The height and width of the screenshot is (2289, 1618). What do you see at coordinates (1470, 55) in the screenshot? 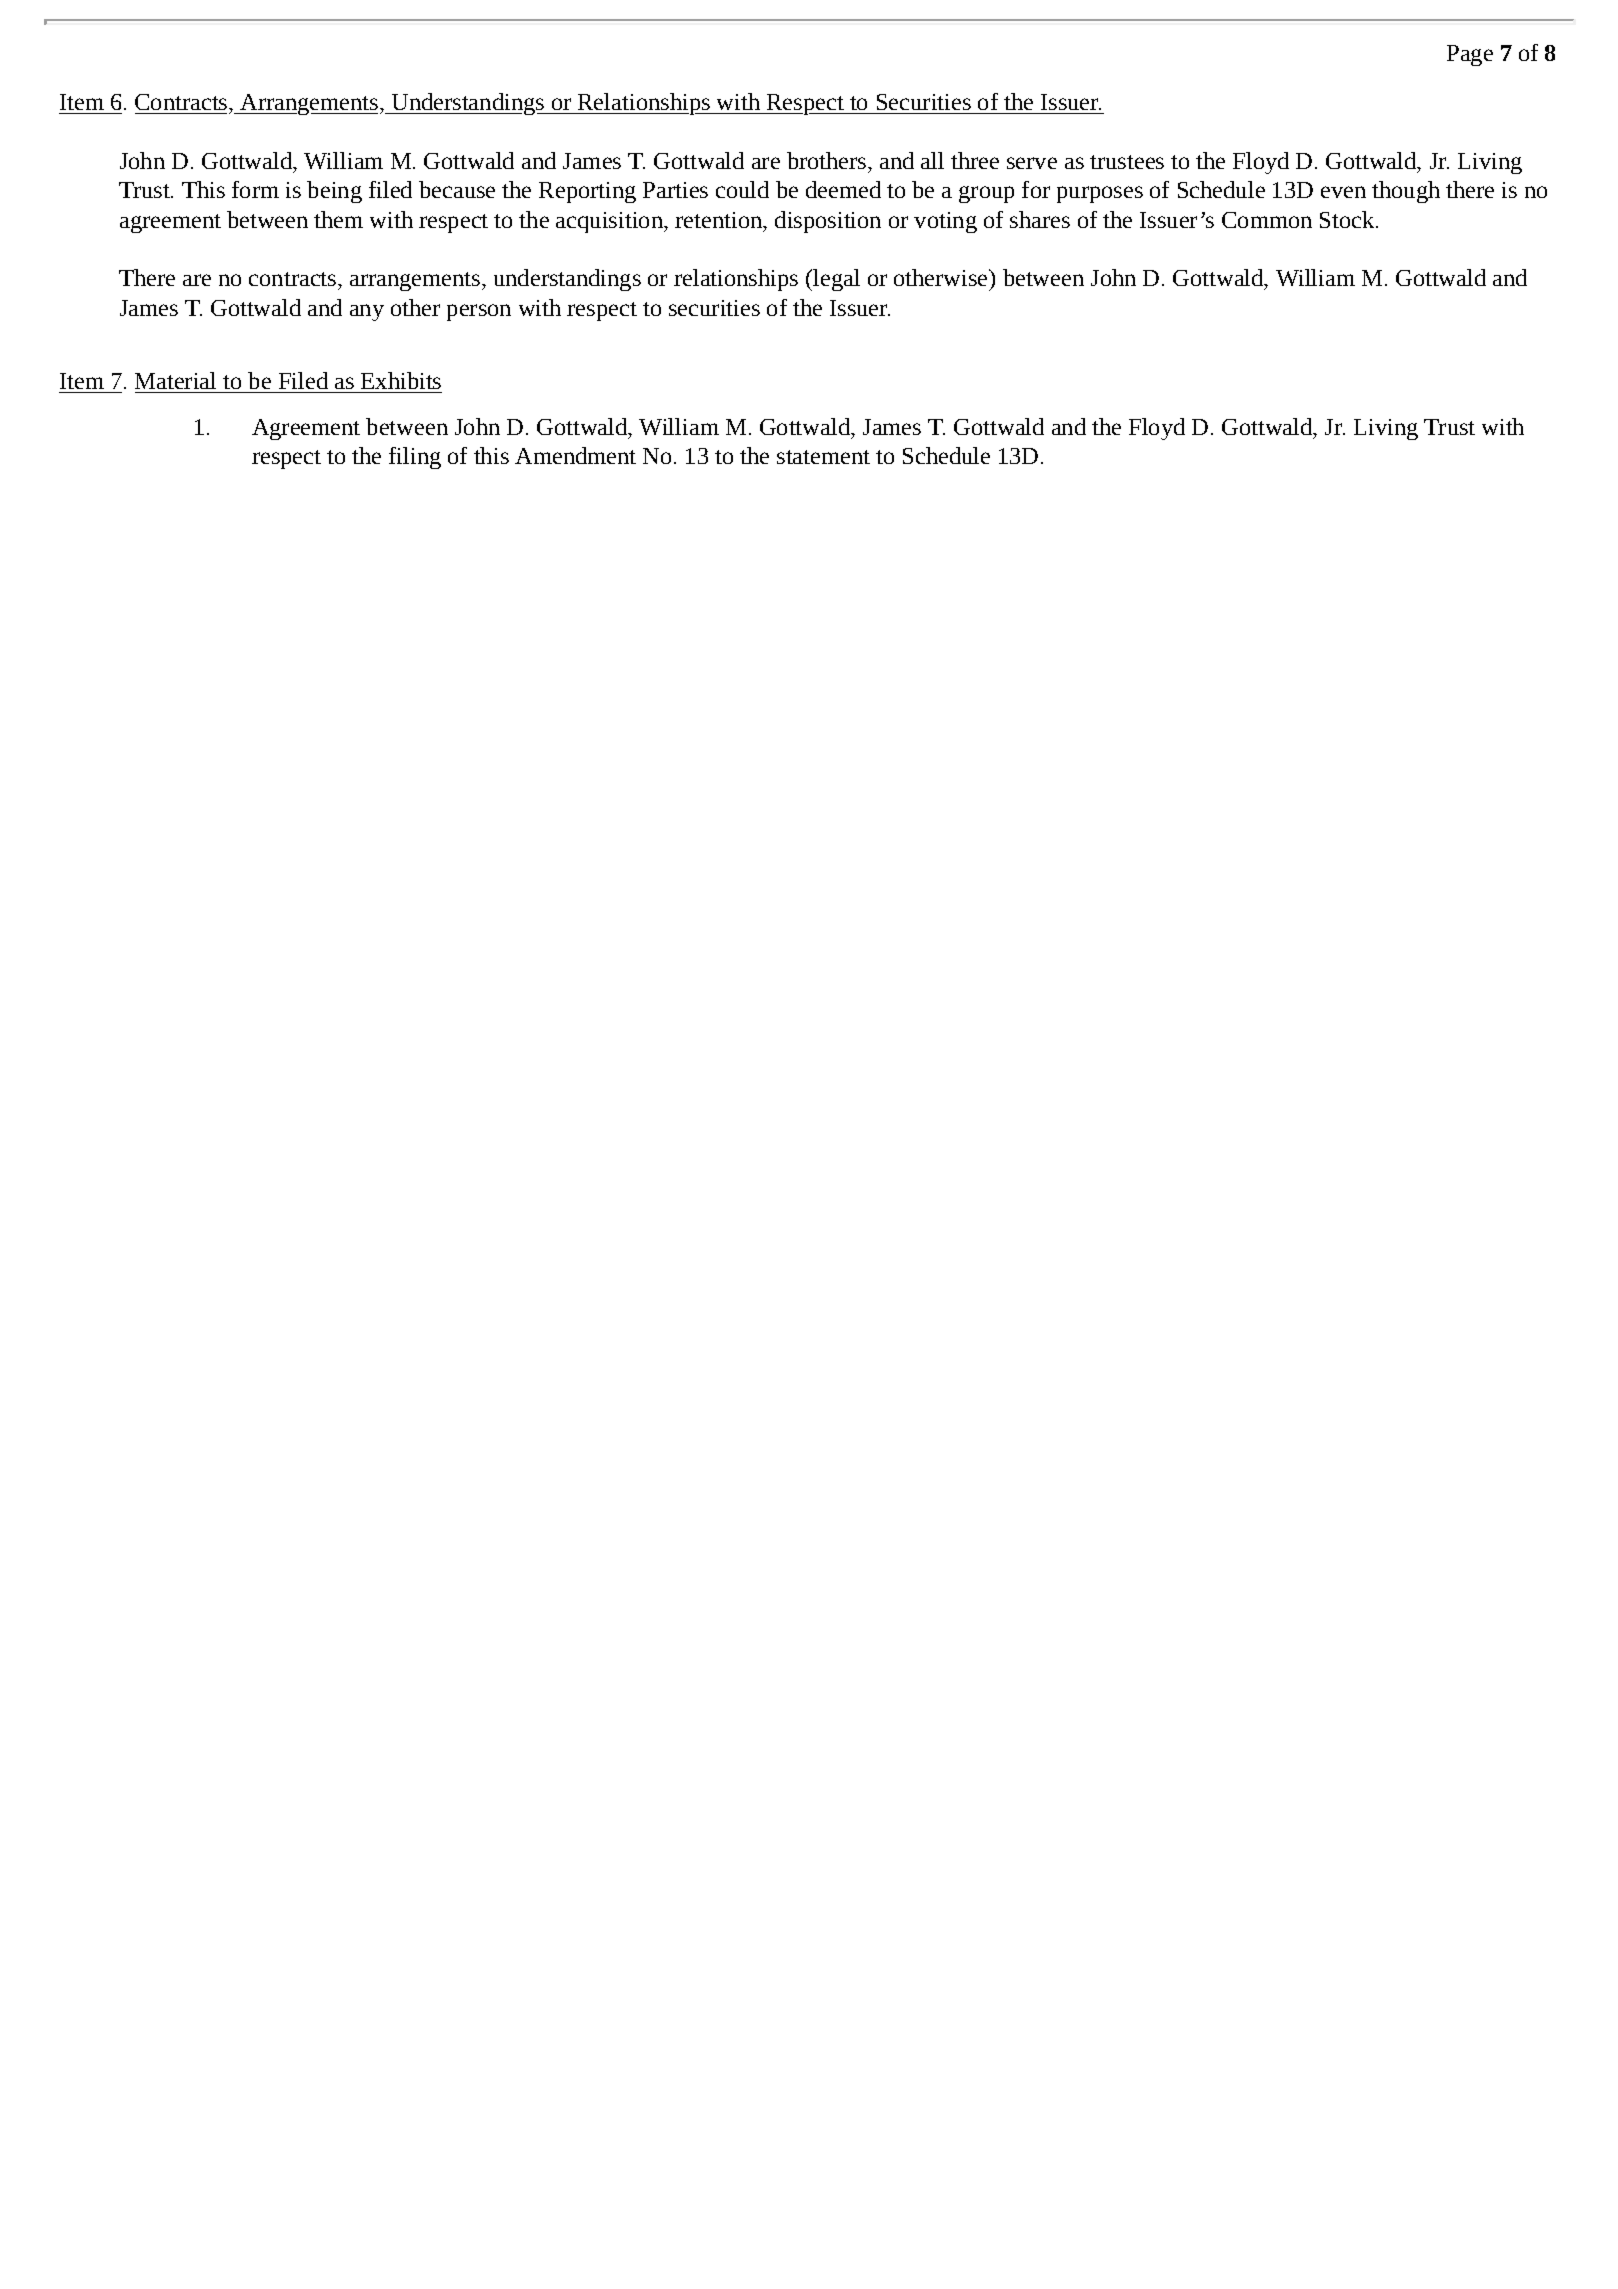
I see `Page` at bounding box center [1470, 55].
